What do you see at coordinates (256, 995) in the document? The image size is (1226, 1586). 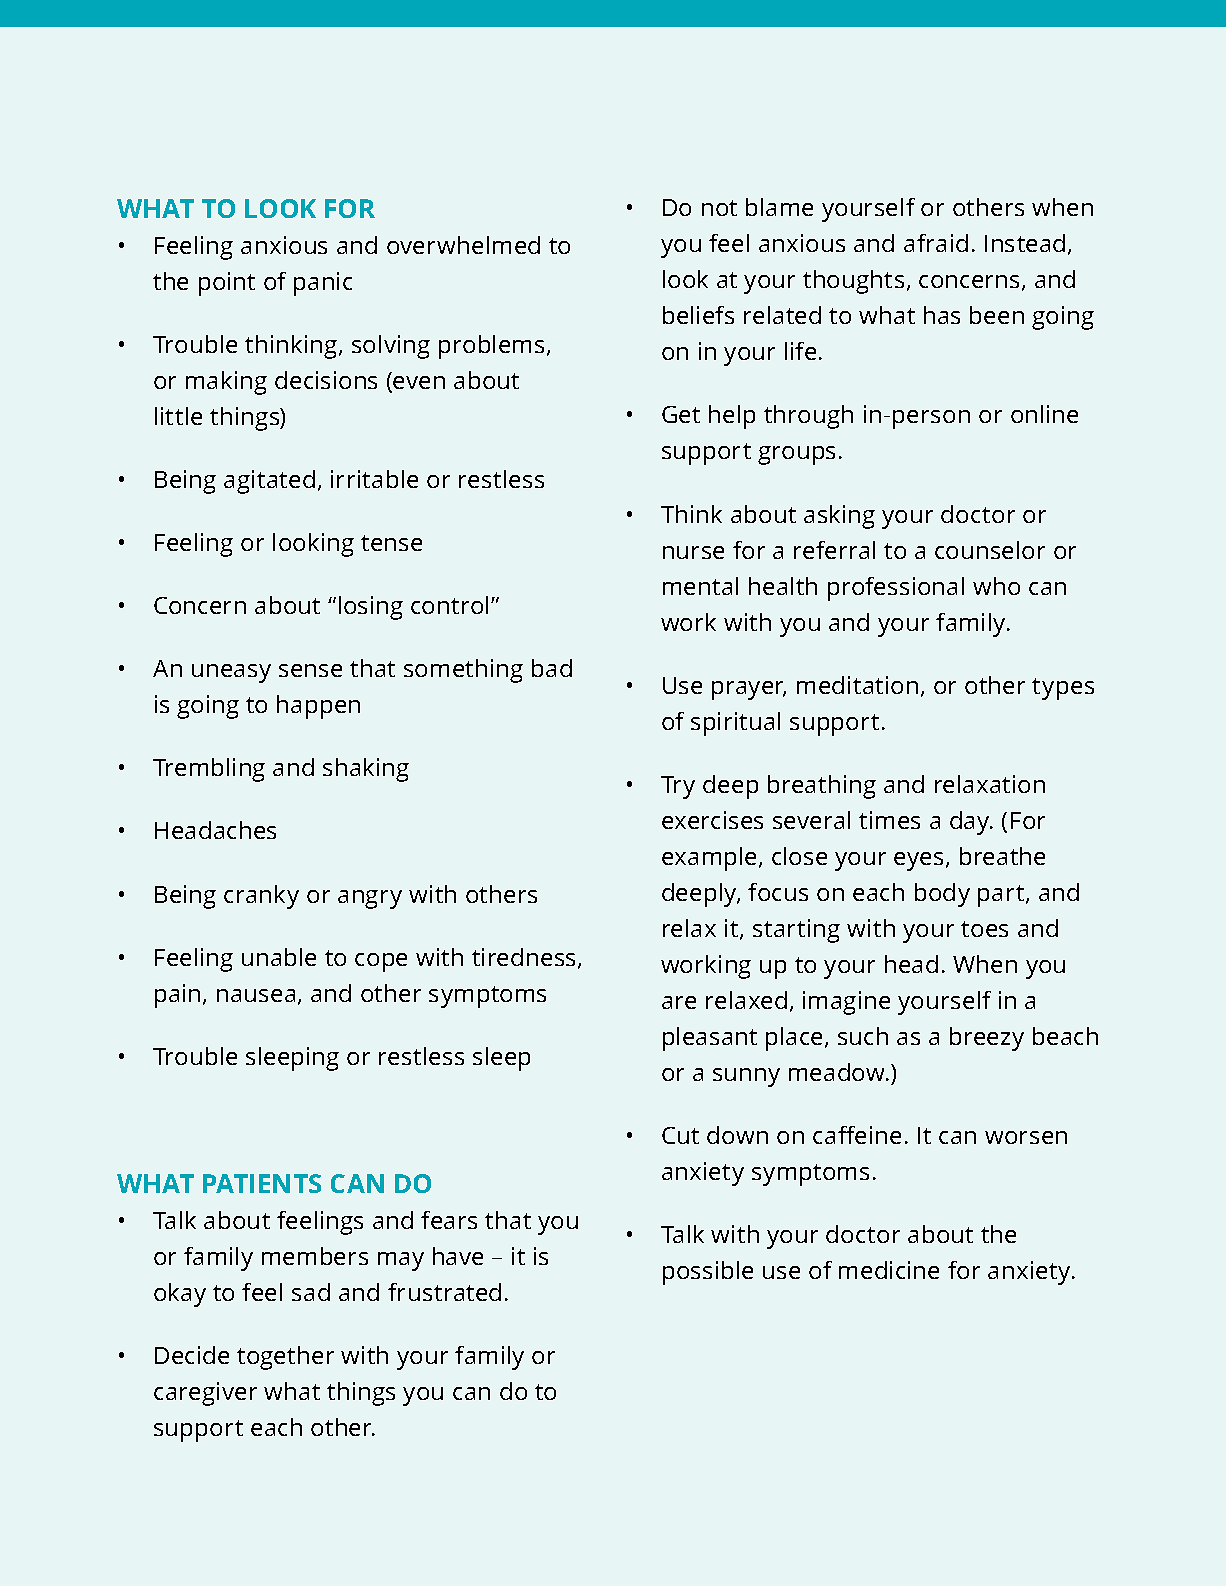 I see `nausea` at bounding box center [256, 995].
